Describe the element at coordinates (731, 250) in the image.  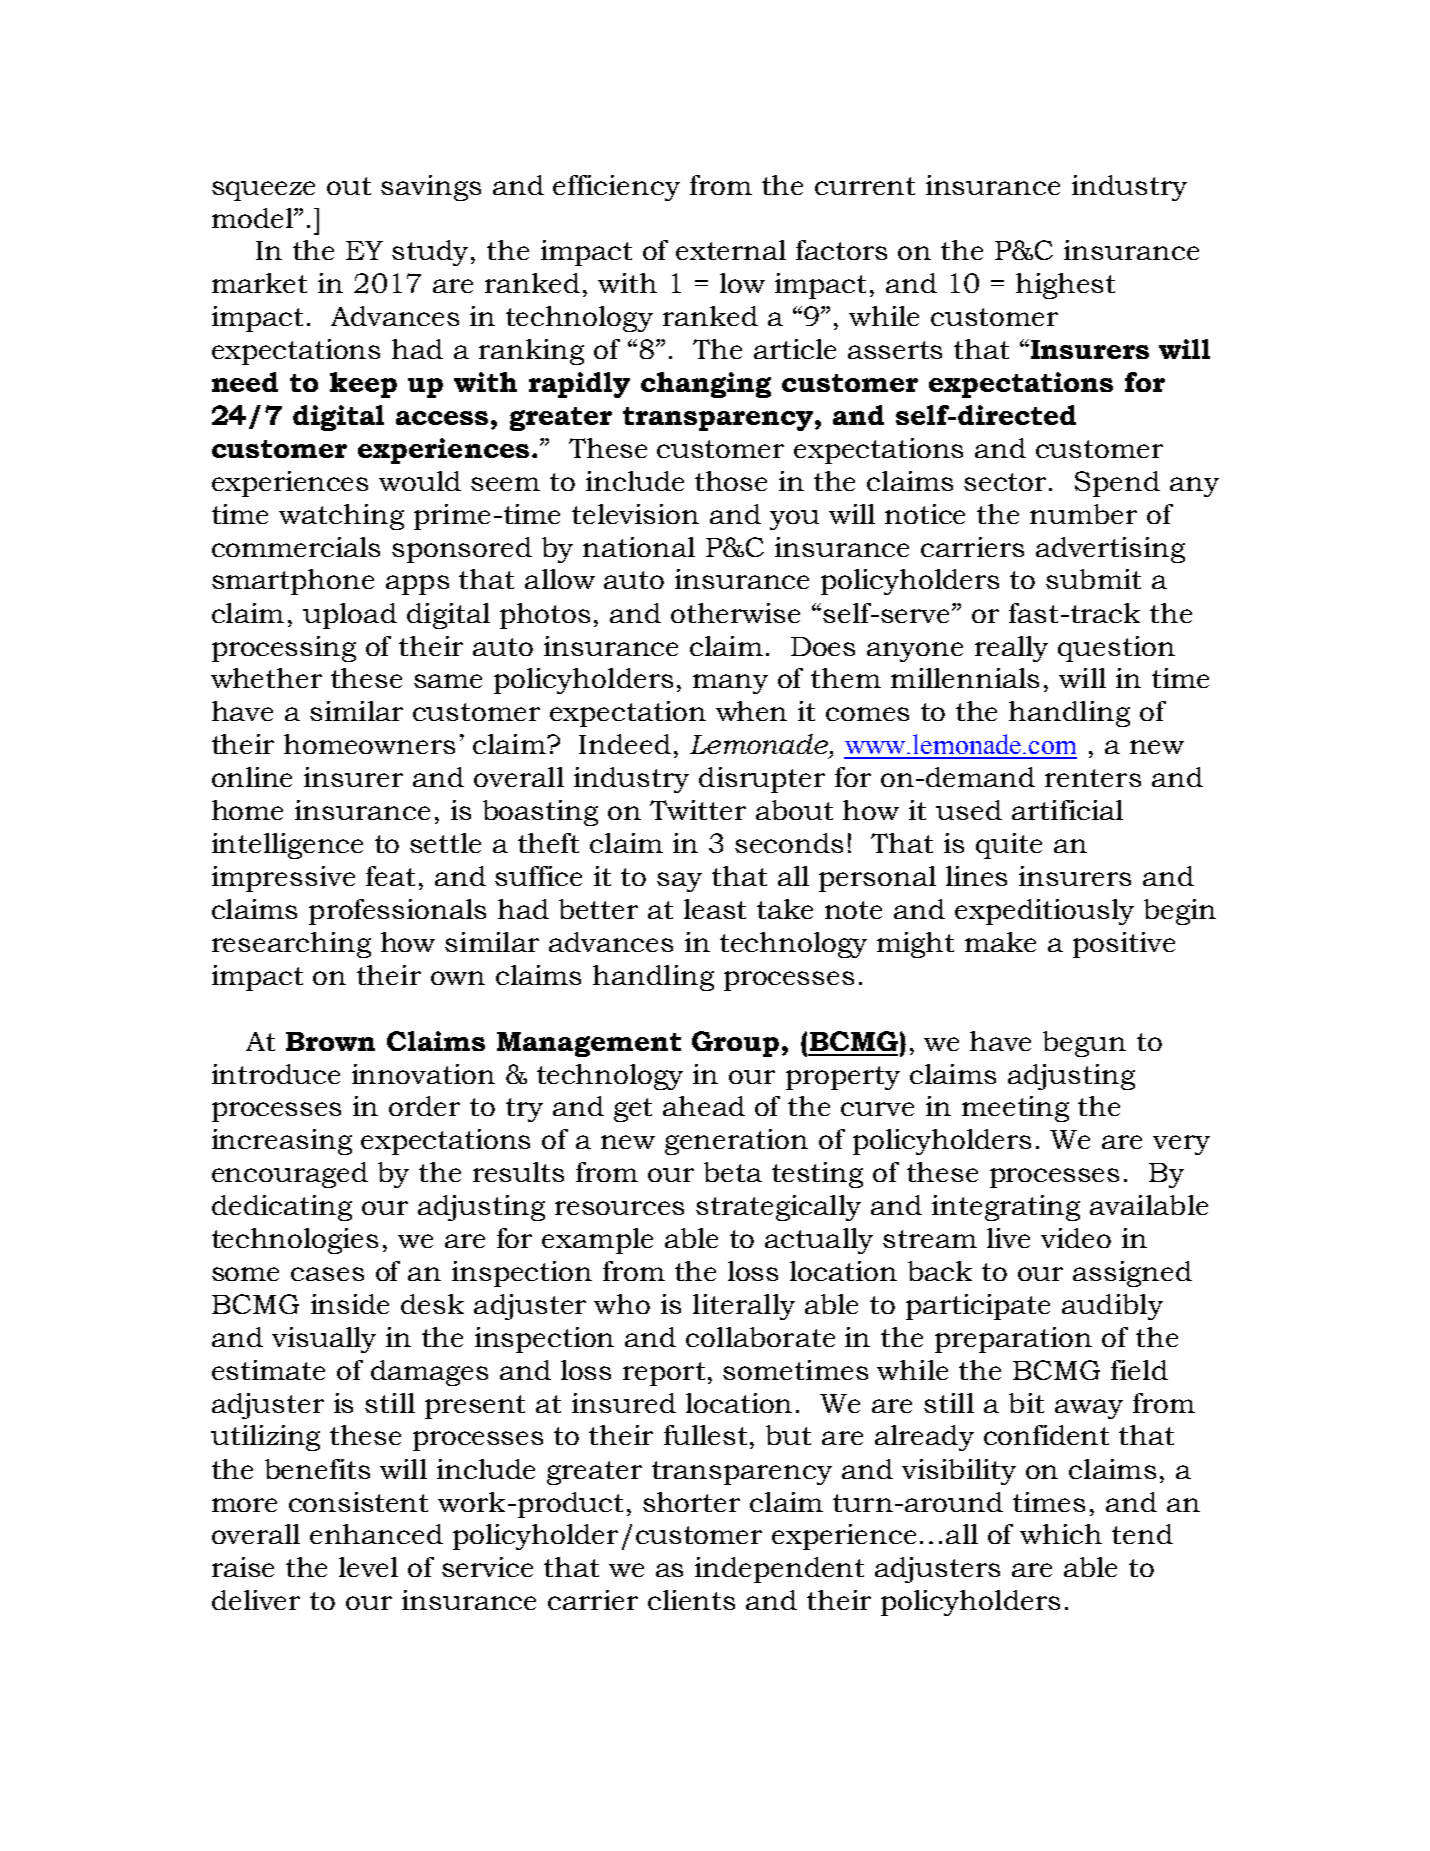
I see `external` at that location.
